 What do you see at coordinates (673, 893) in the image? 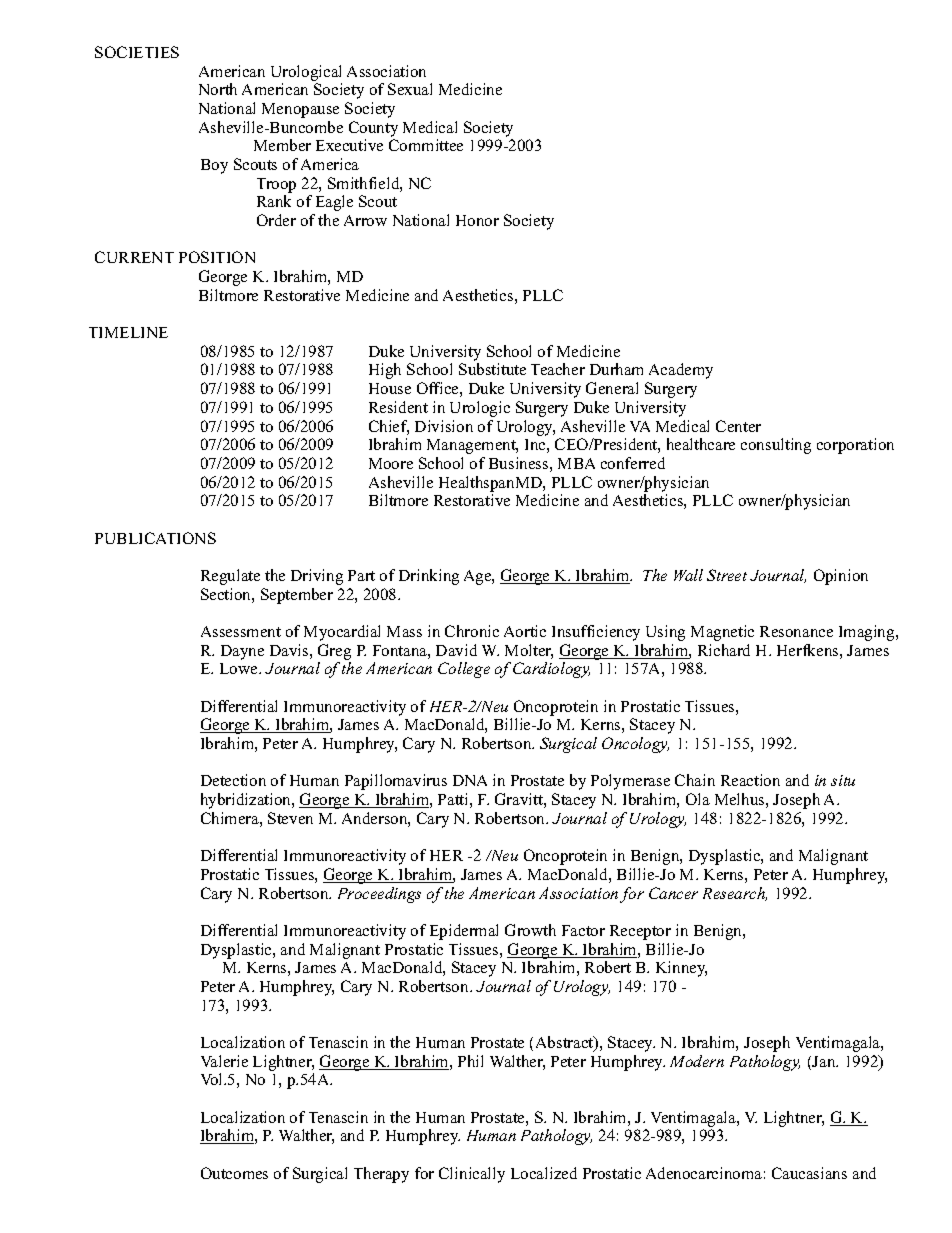
I see `Cancer` at bounding box center [673, 893].
